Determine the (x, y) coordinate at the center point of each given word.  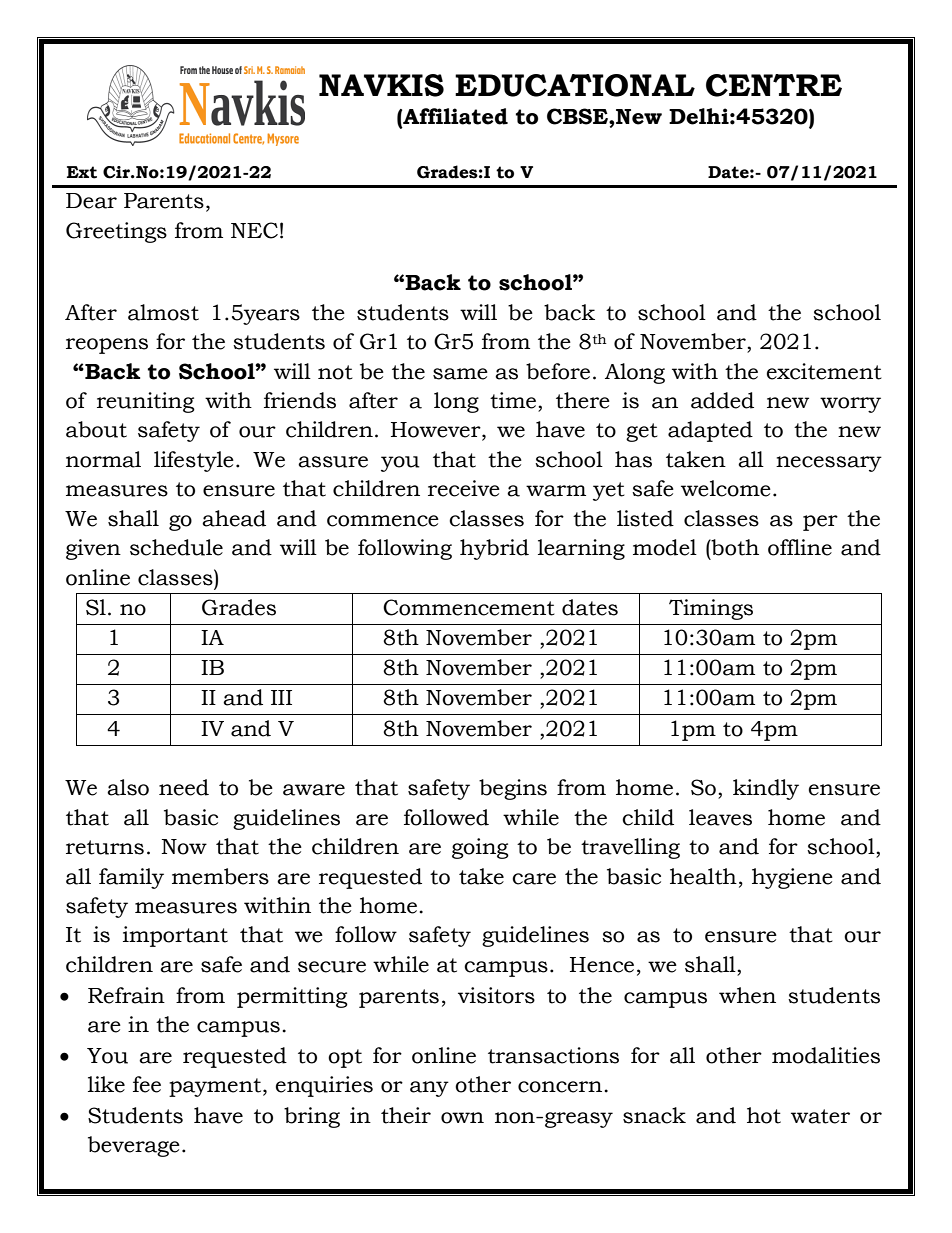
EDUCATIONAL (575, 85)
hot (764, 1115)
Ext (82, 172)
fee (147, 1084)
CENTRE (774, 85)
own (462, 1118)
